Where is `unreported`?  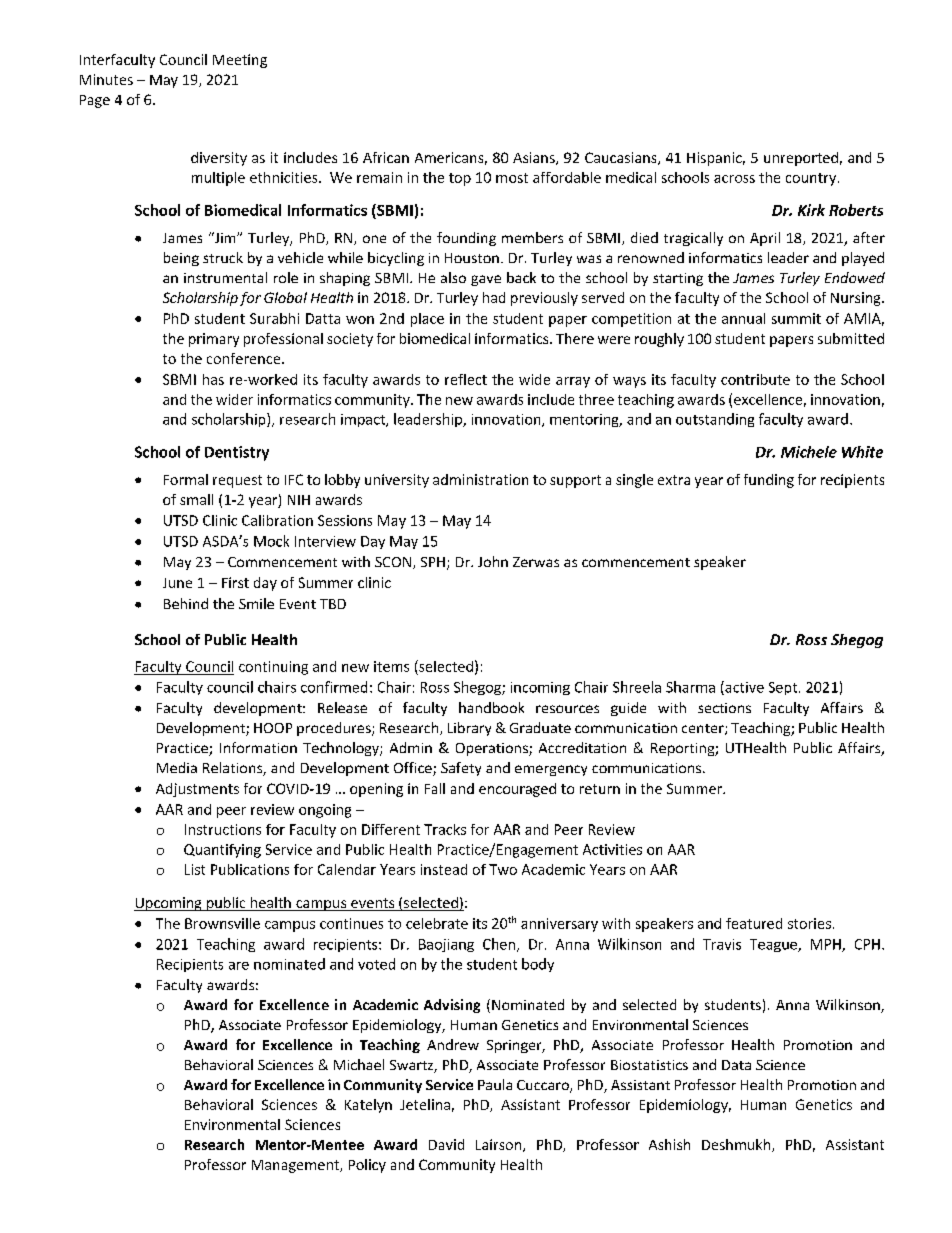
unreported is located at coordinates (801, 159).
